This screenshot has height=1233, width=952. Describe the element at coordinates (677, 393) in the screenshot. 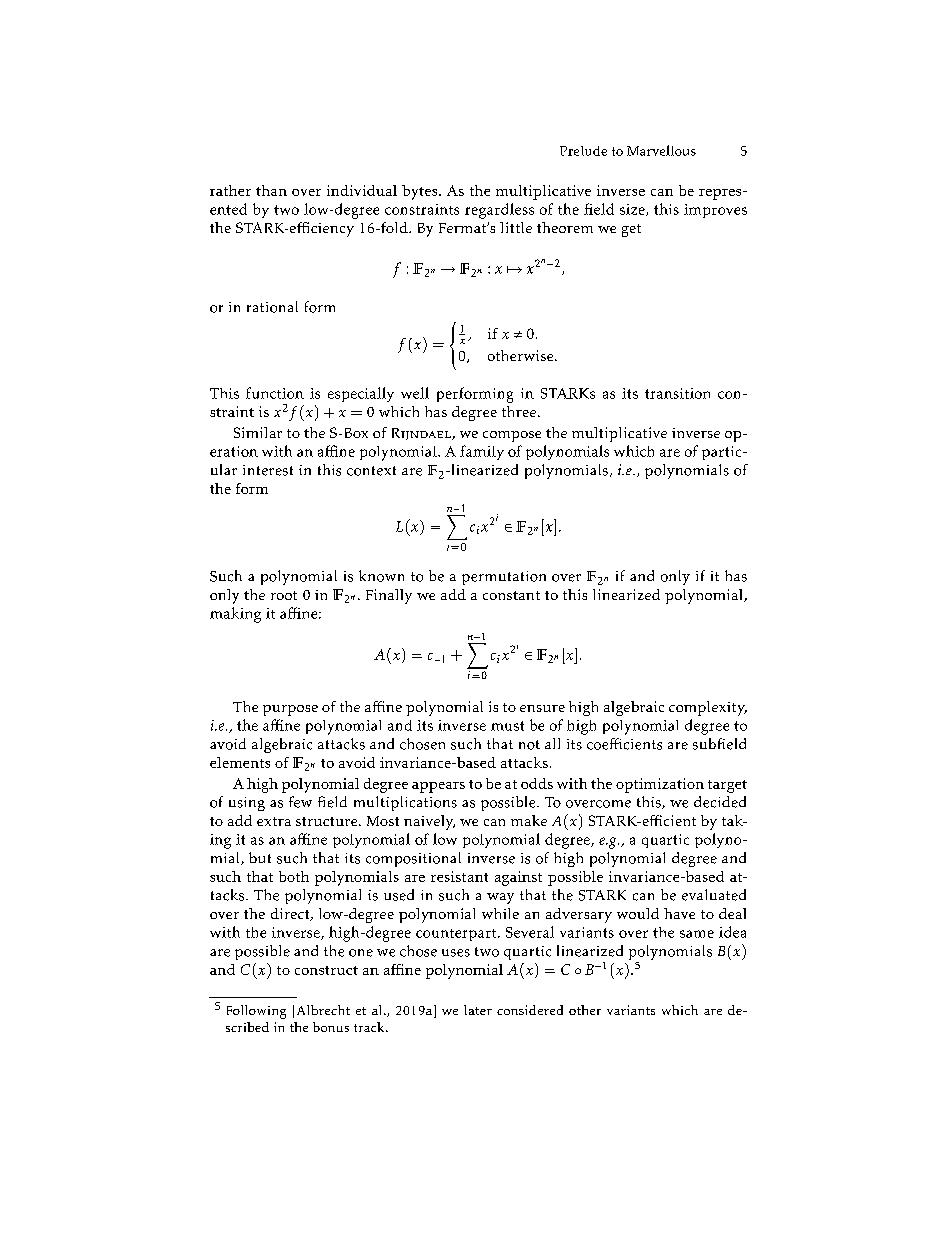

I see `transition` at that location.
